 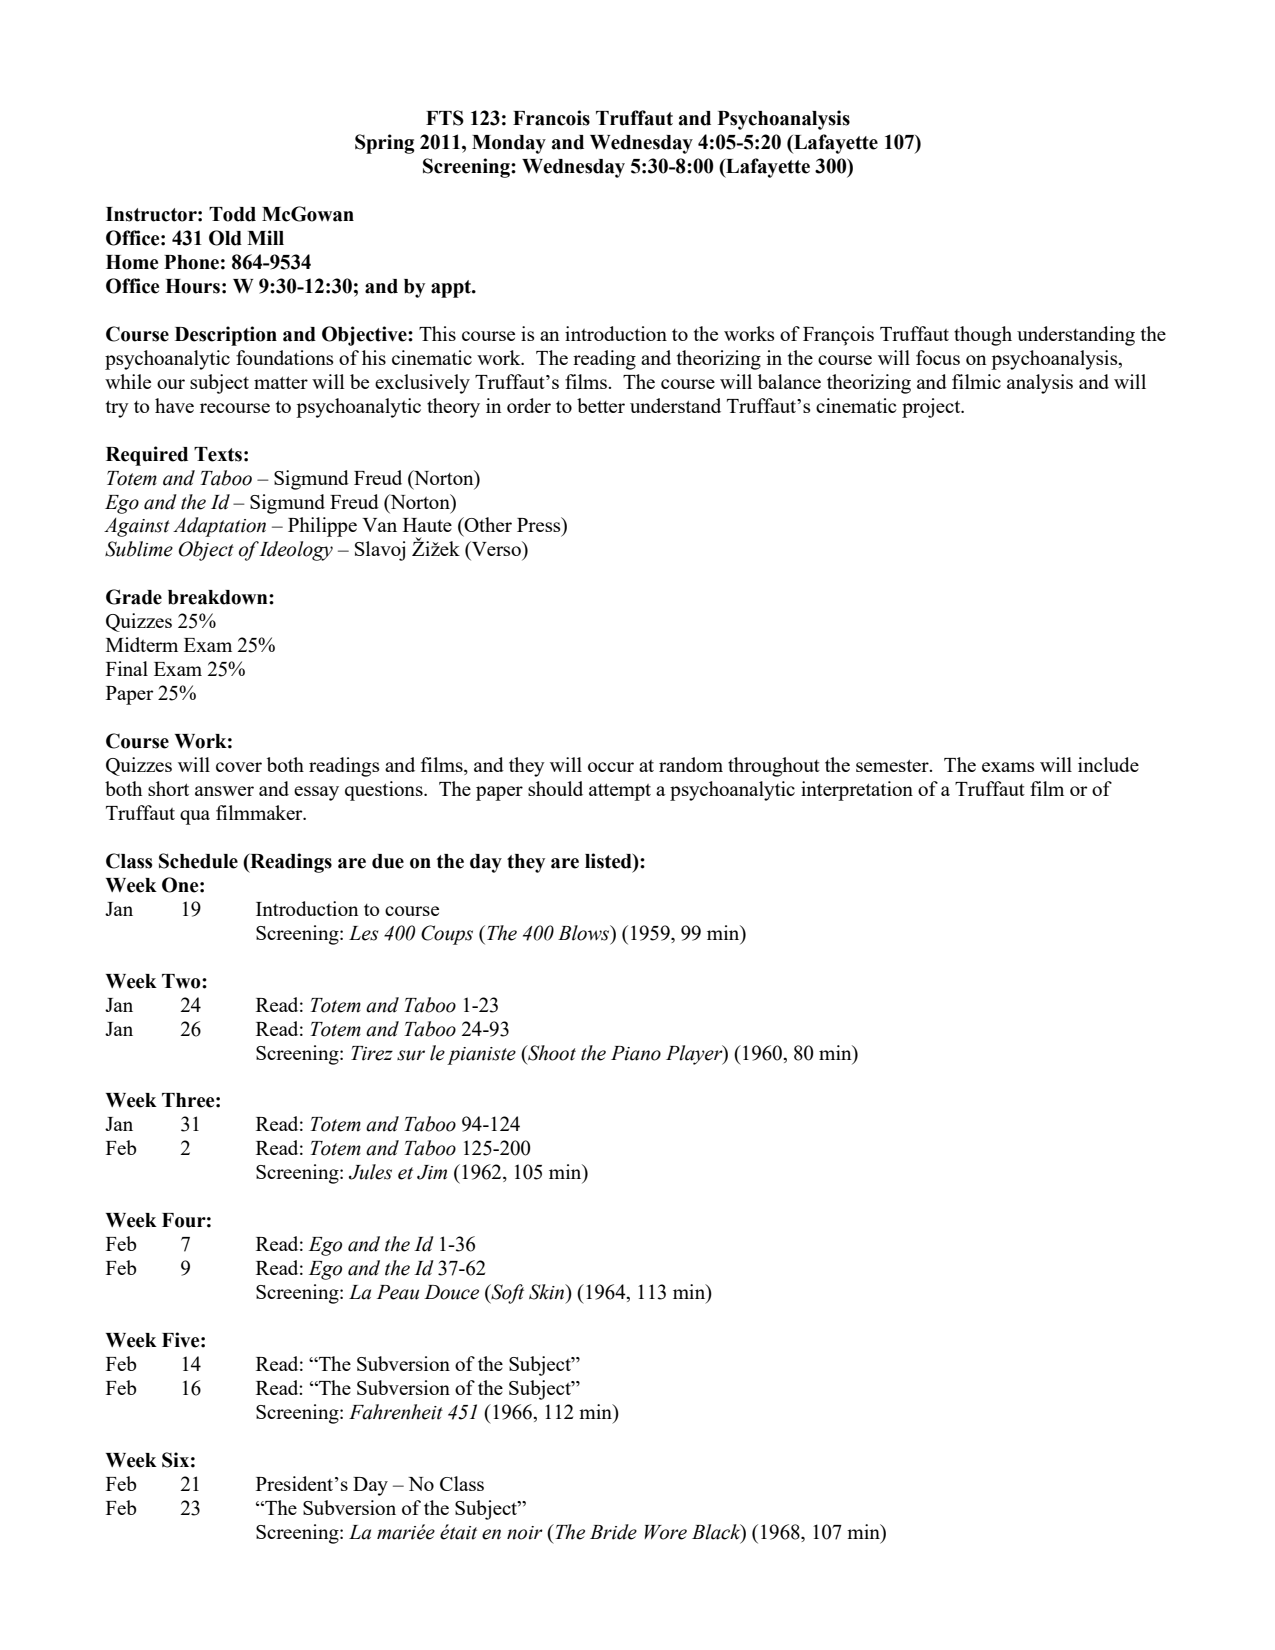 What do you see at coordinates (983, 336) in the image?
I see `though` at bounding box center [983, 336].
